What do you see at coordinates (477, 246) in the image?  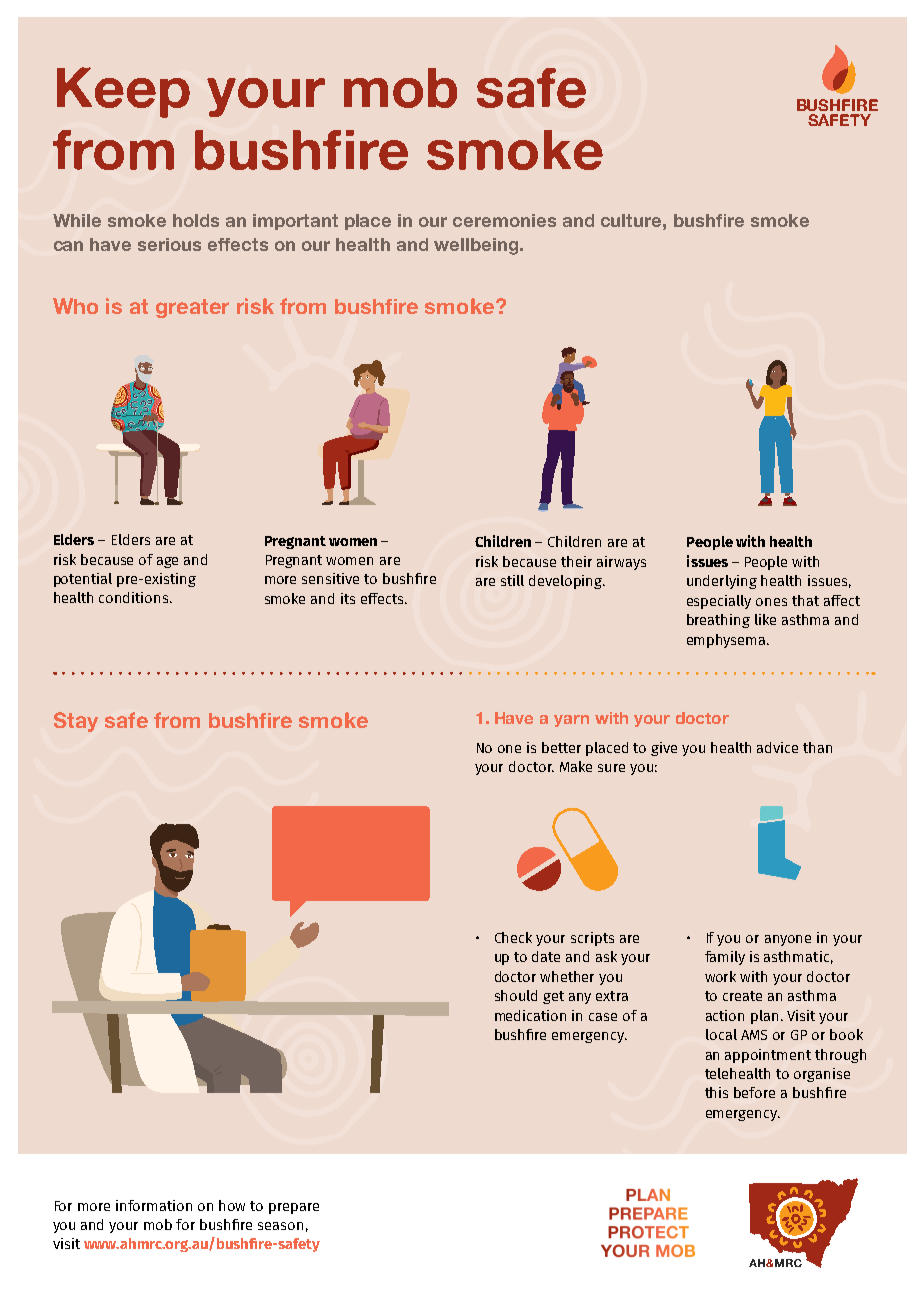 I see `wellbeing` at bounding box center [477, 246].
